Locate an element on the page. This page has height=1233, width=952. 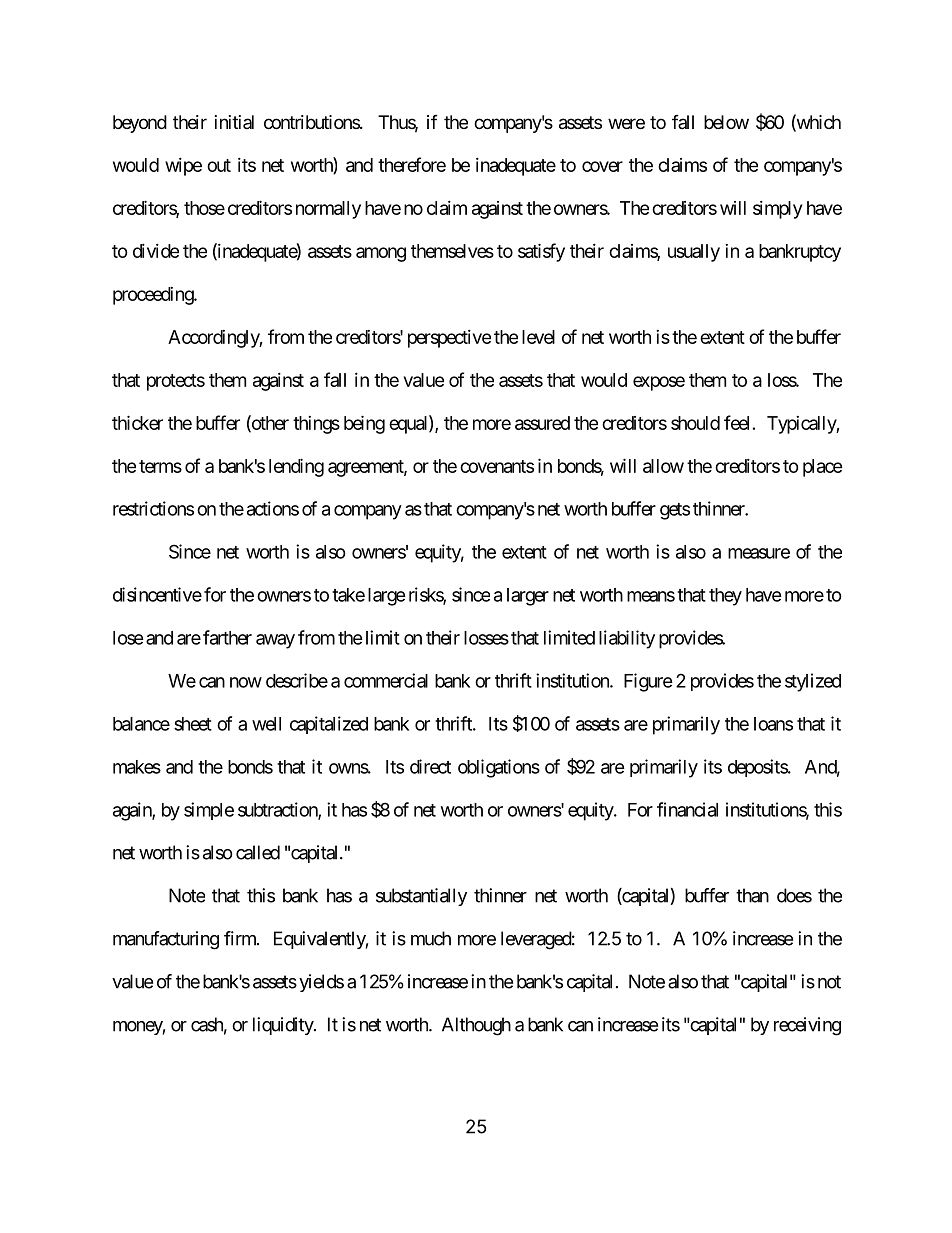
farther is located at coordinates (227, 637).
